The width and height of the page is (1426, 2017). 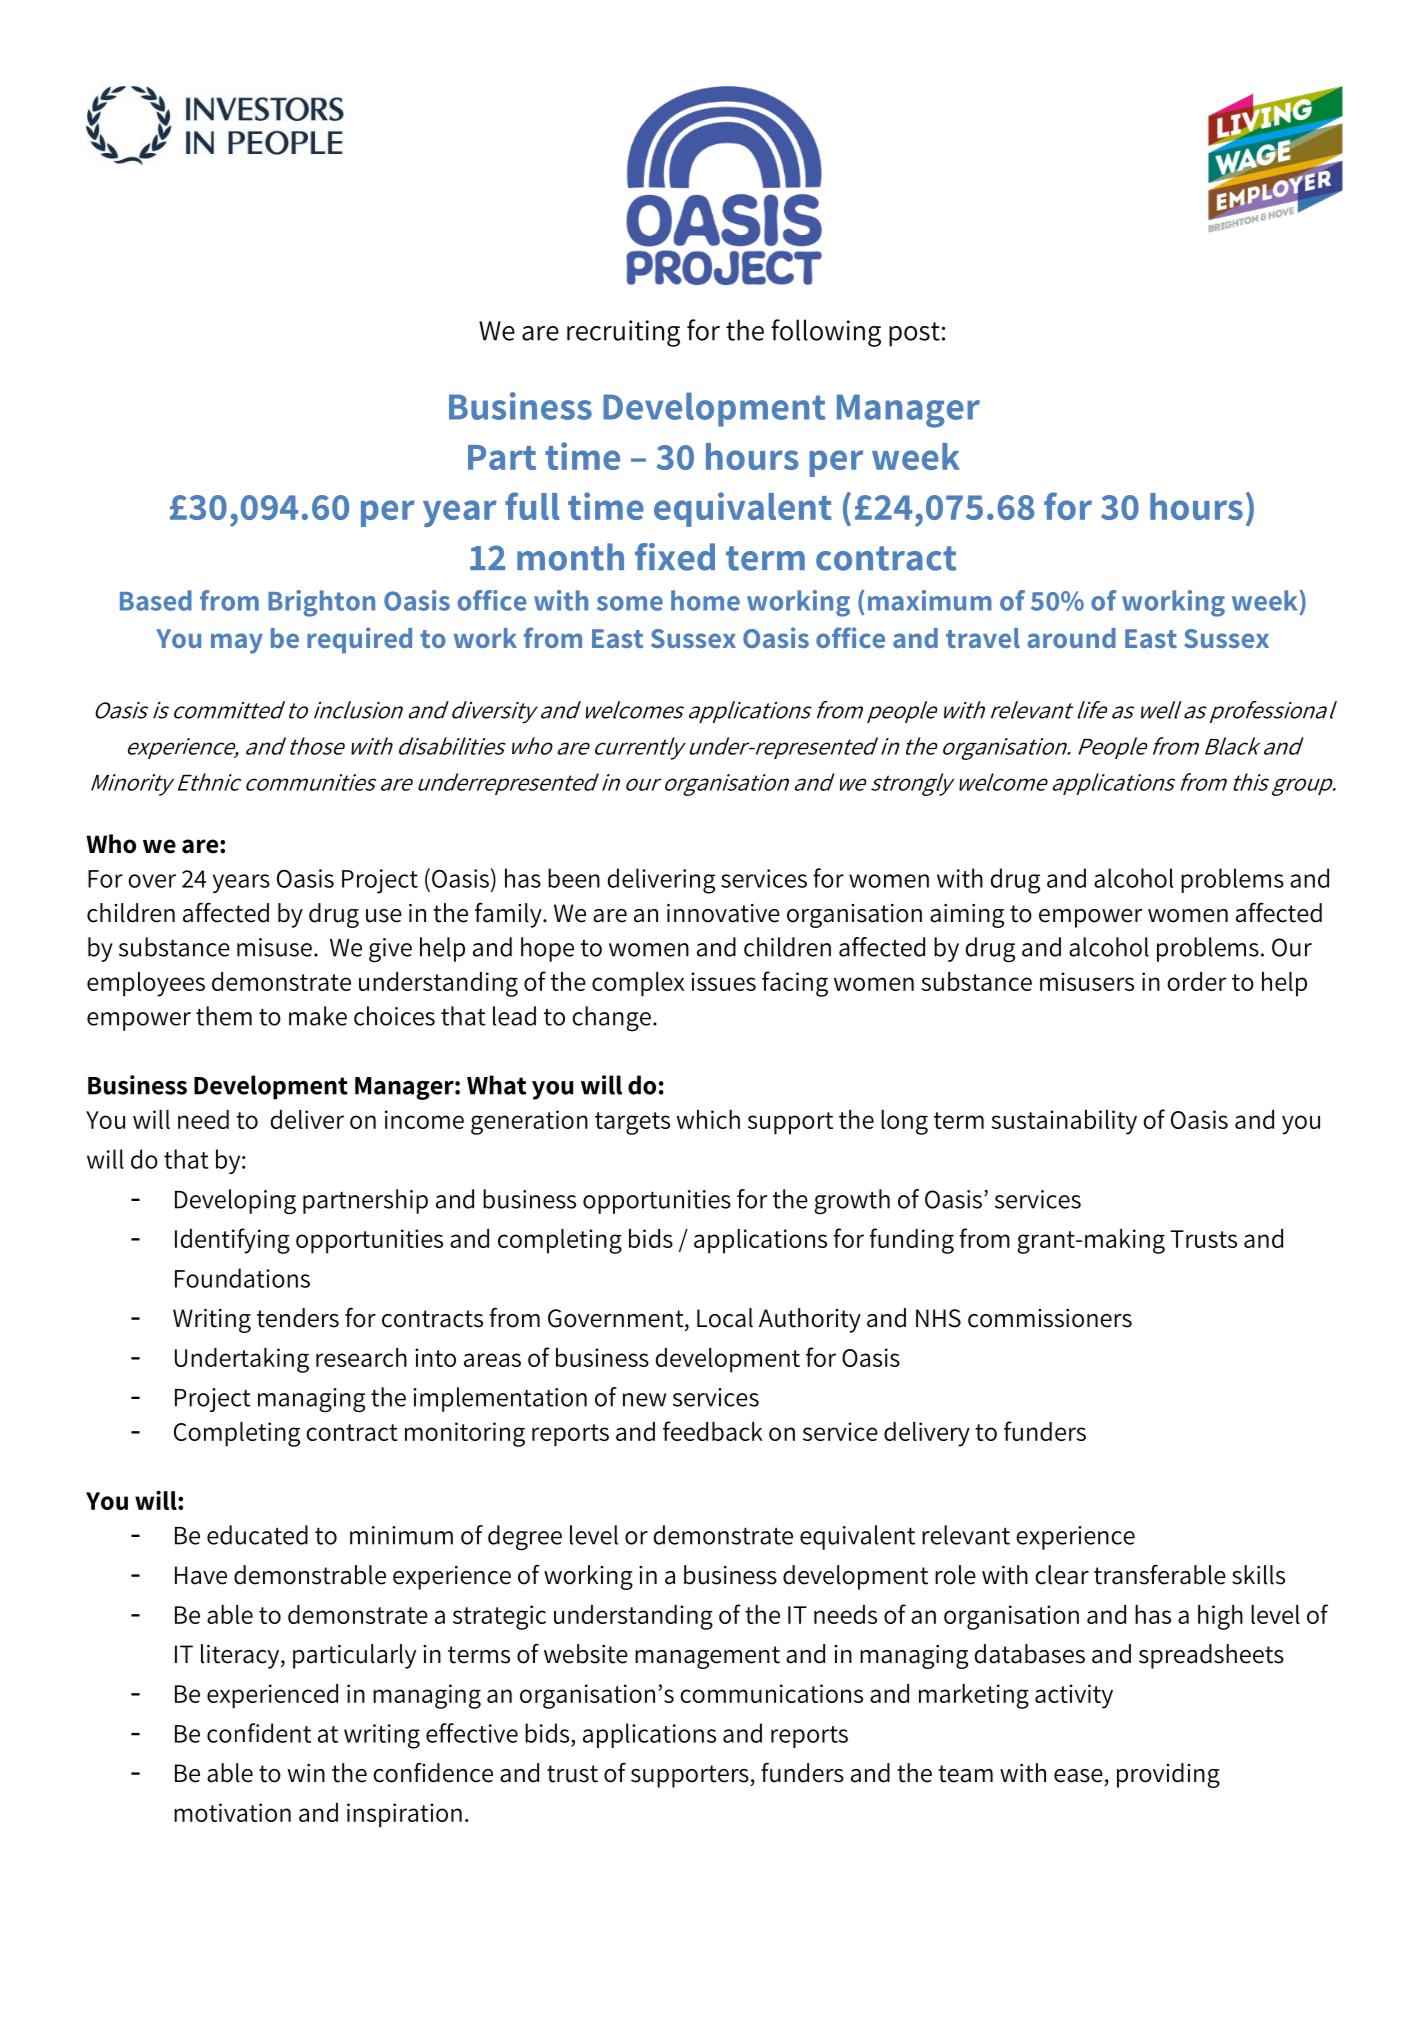 What do you see at coordinates (914, 334) in the page?
I see `post` at bounding box center [914, 334].
